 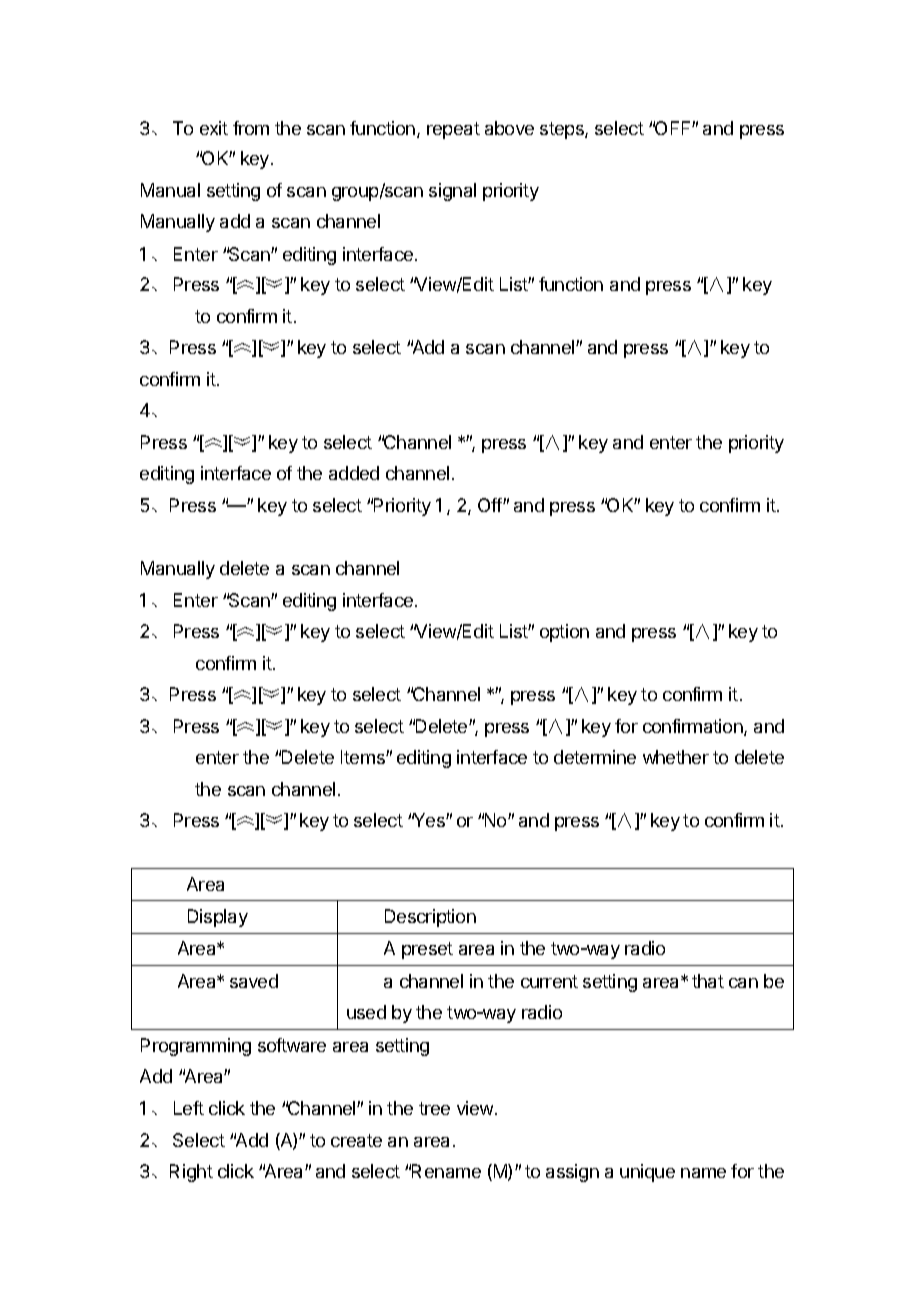 What do you see at coordinates (364, 757) in the screenshot?
I see `Items` at bounding box center [364, 757].
